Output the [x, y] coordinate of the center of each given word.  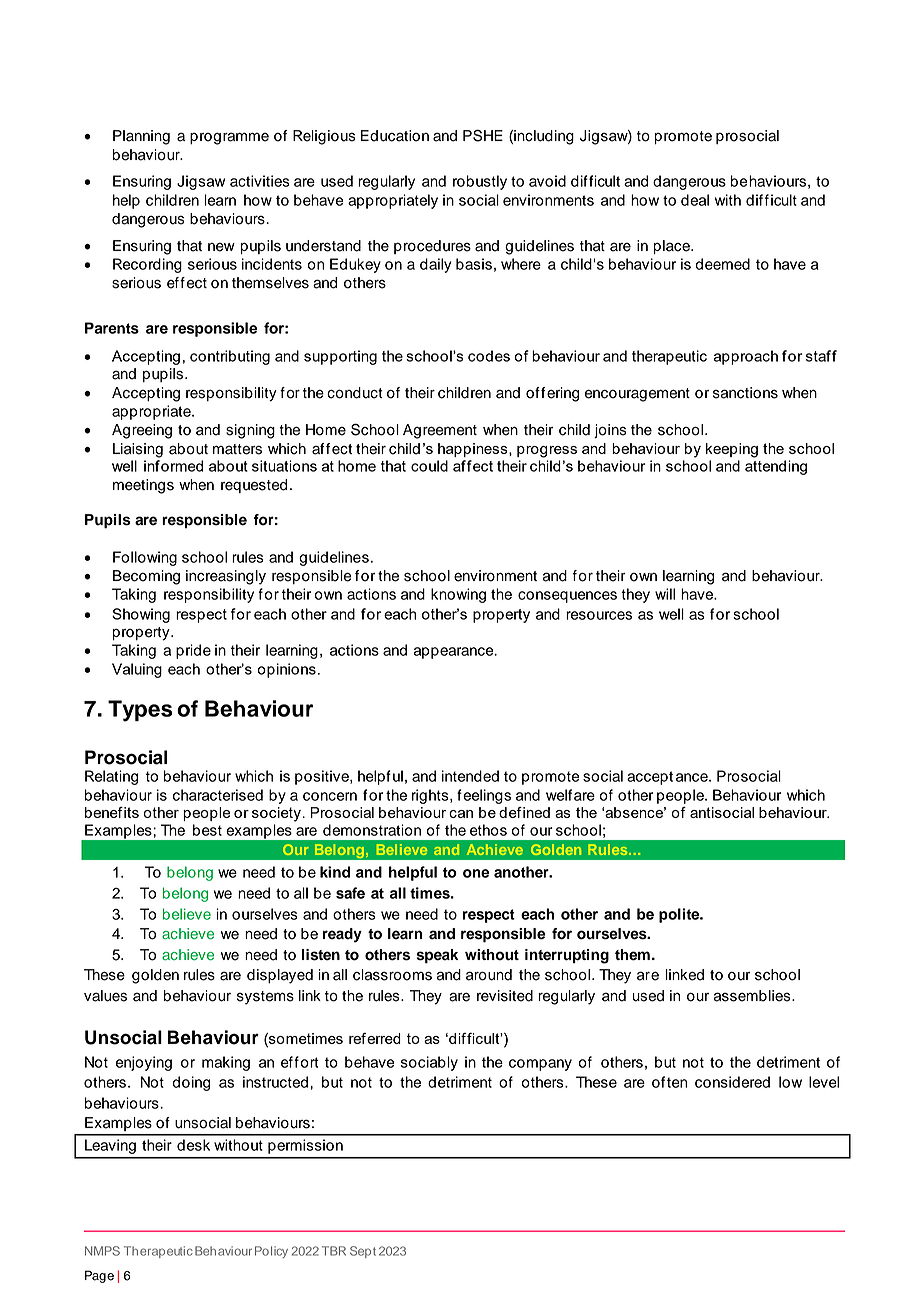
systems [265, 998]
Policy [271, 1252]
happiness [474, 450]
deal [695, 200]
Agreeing [142, 431]
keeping [732, 450]
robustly [480, 182]
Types [140, 711]
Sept [363, 1252]
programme [229, 138]
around [489, 975]
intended [470, 776]
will [665, 594]
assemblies [753, 996]
